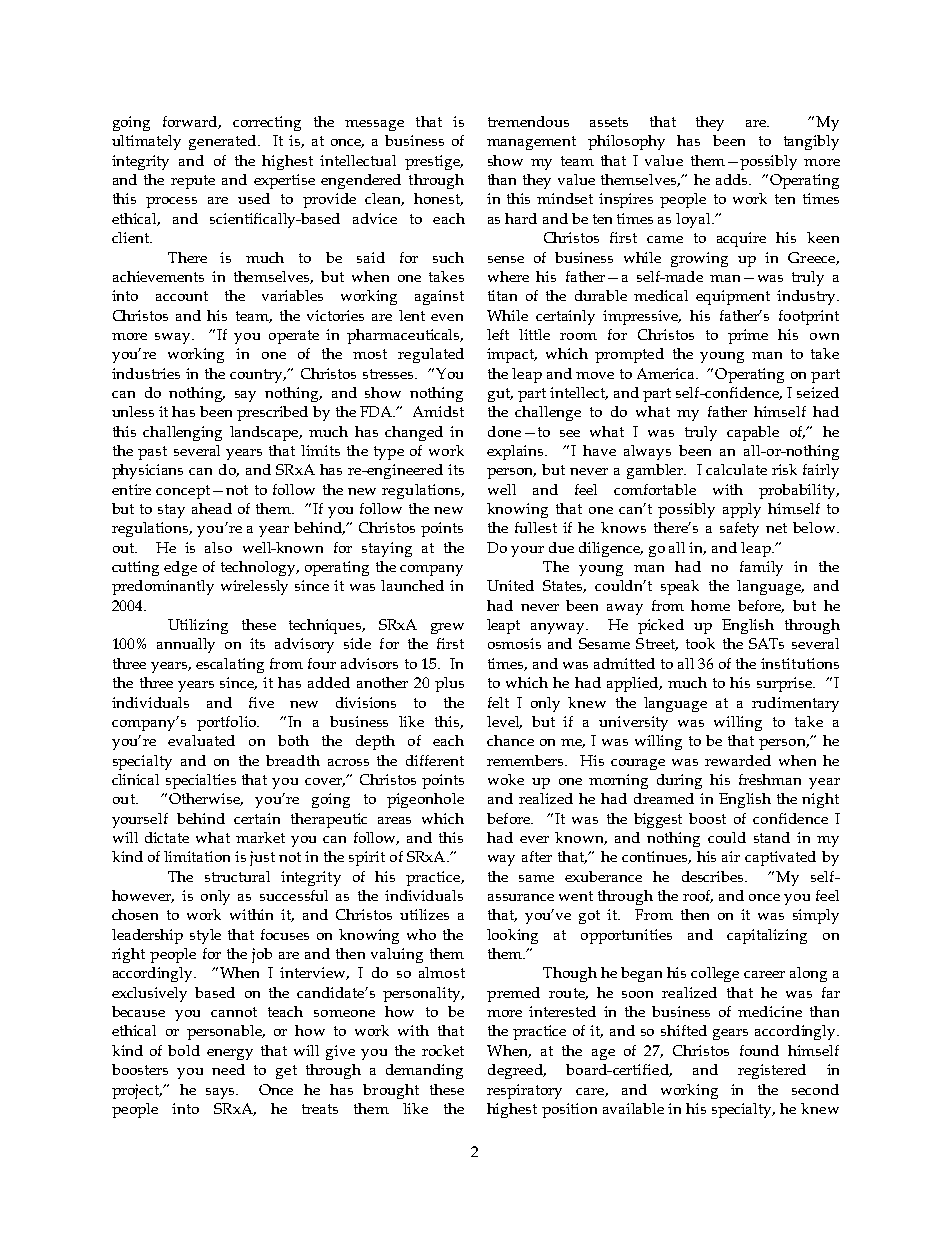  Describe the element at coordinates (733, 179) in the document. I see `adds` at that location.
